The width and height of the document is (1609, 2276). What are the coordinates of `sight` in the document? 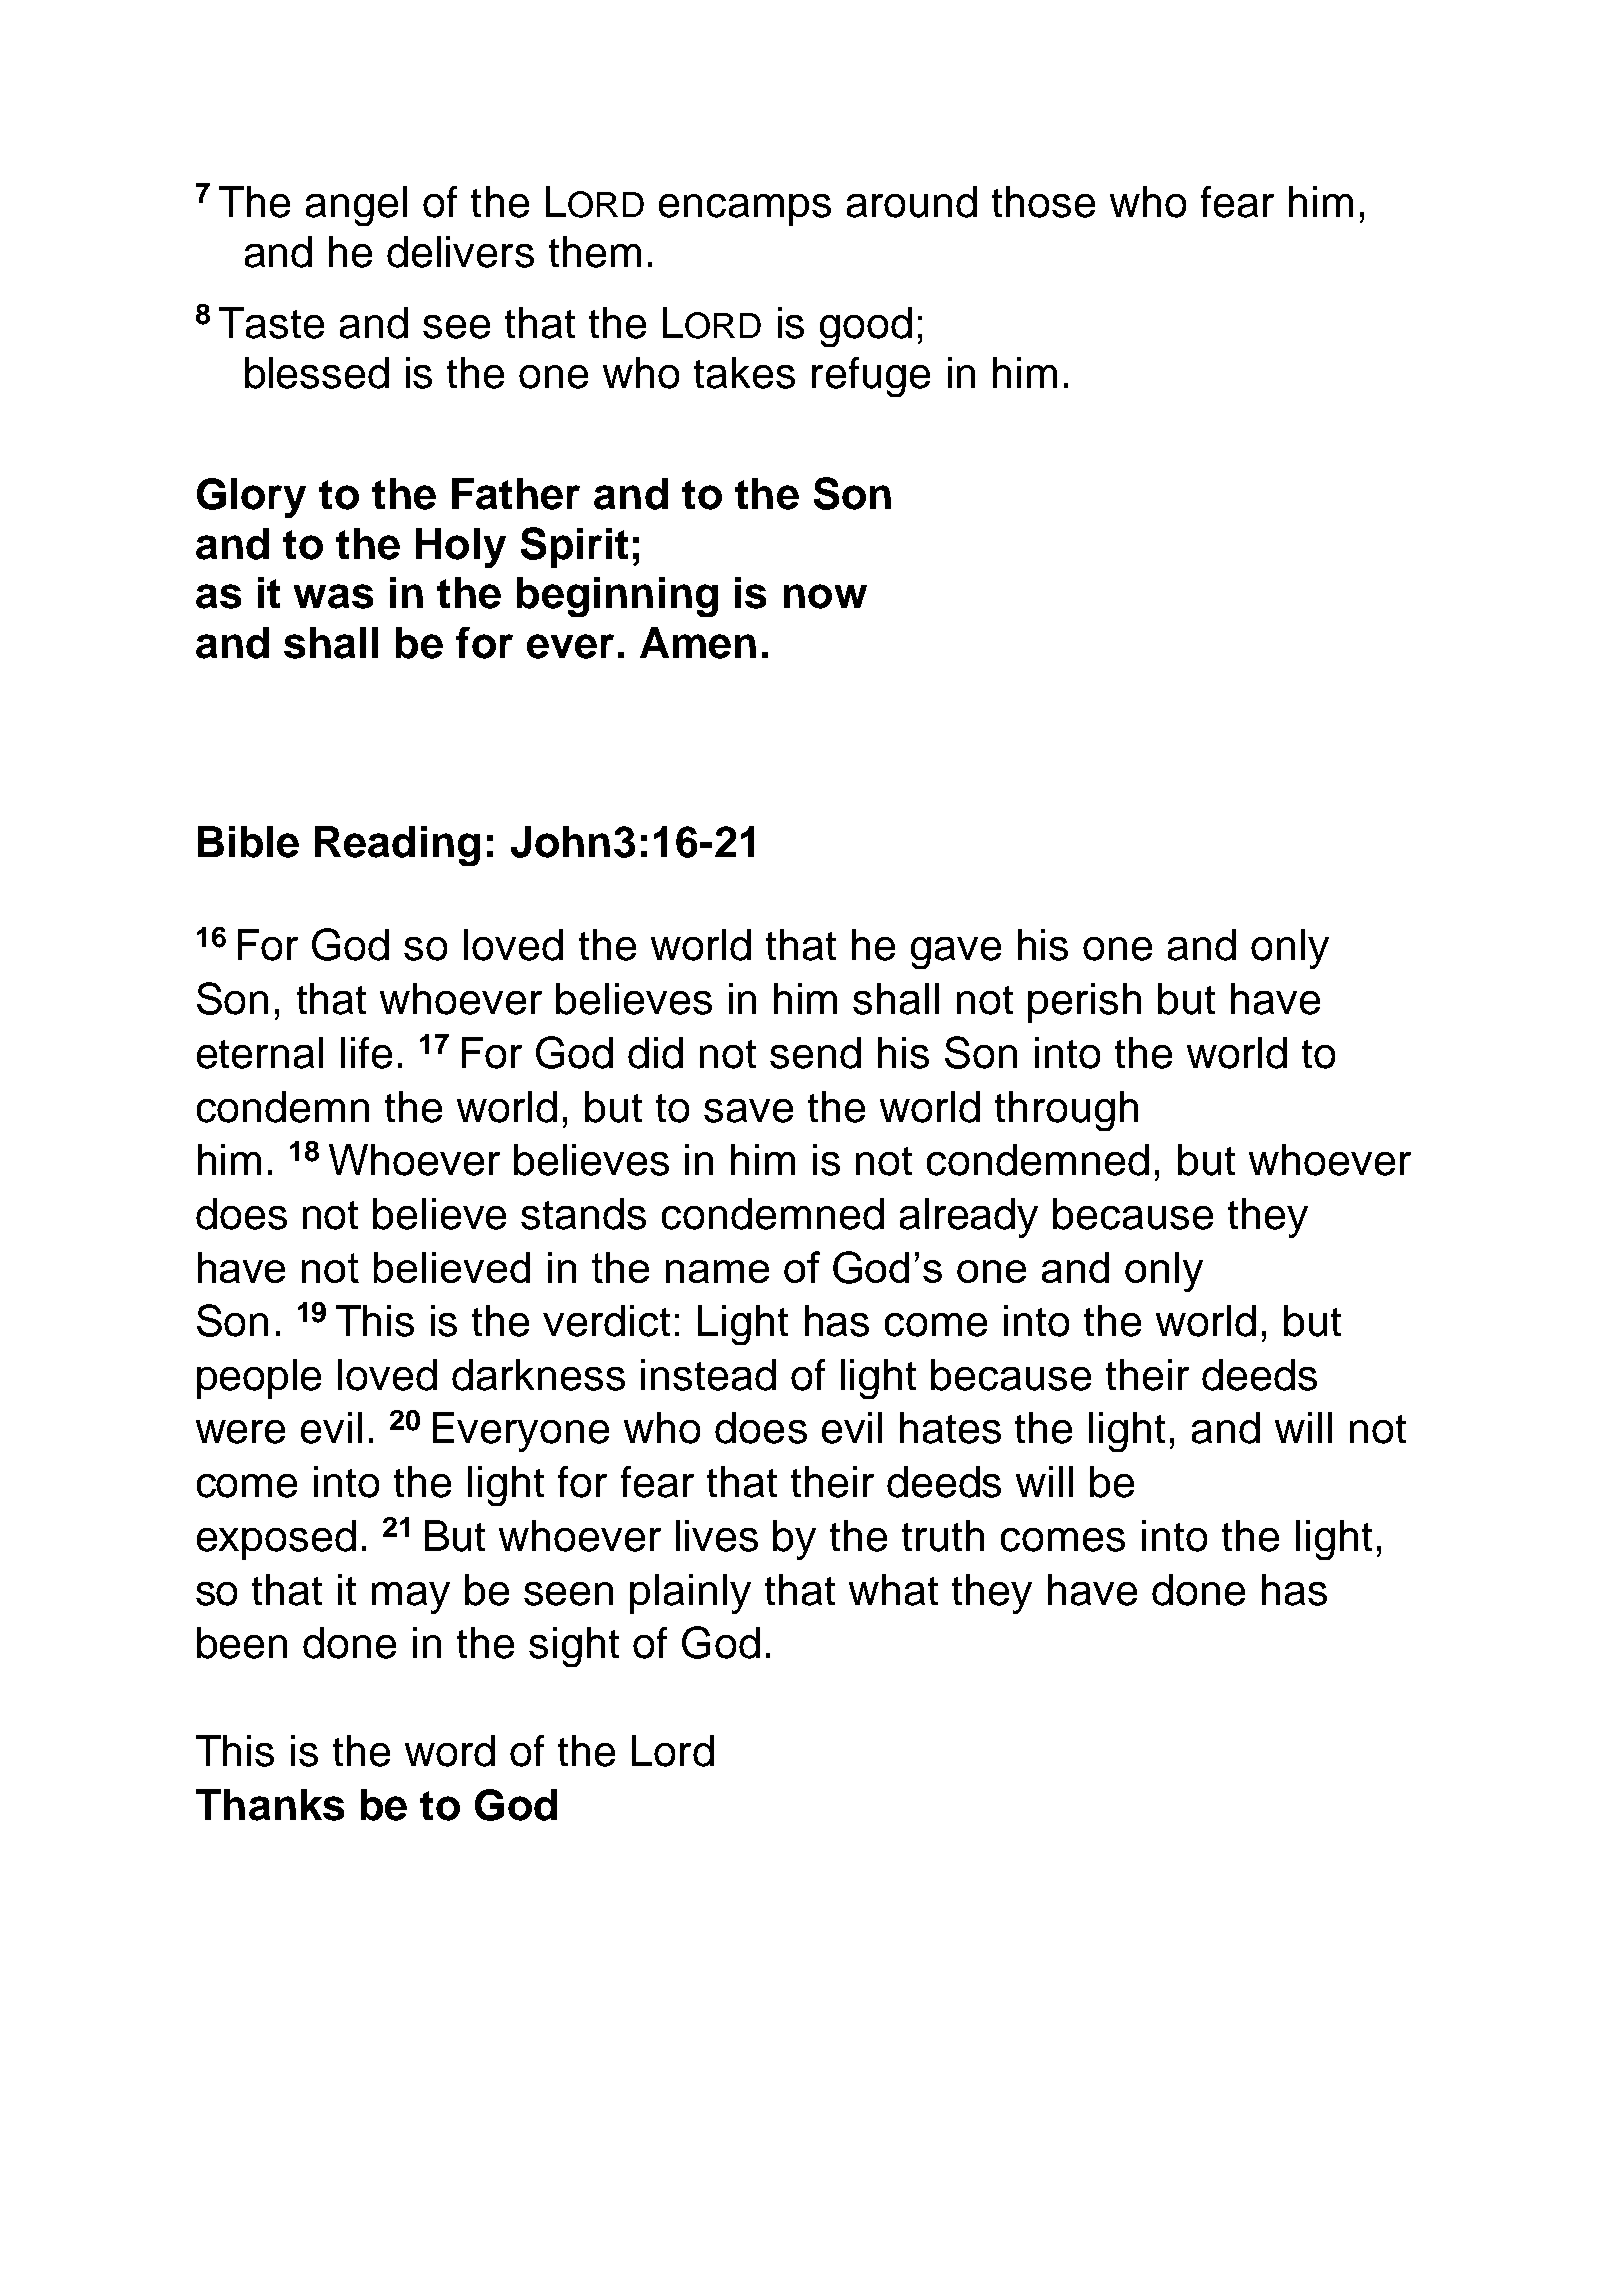 It's located at (574, 1647).
